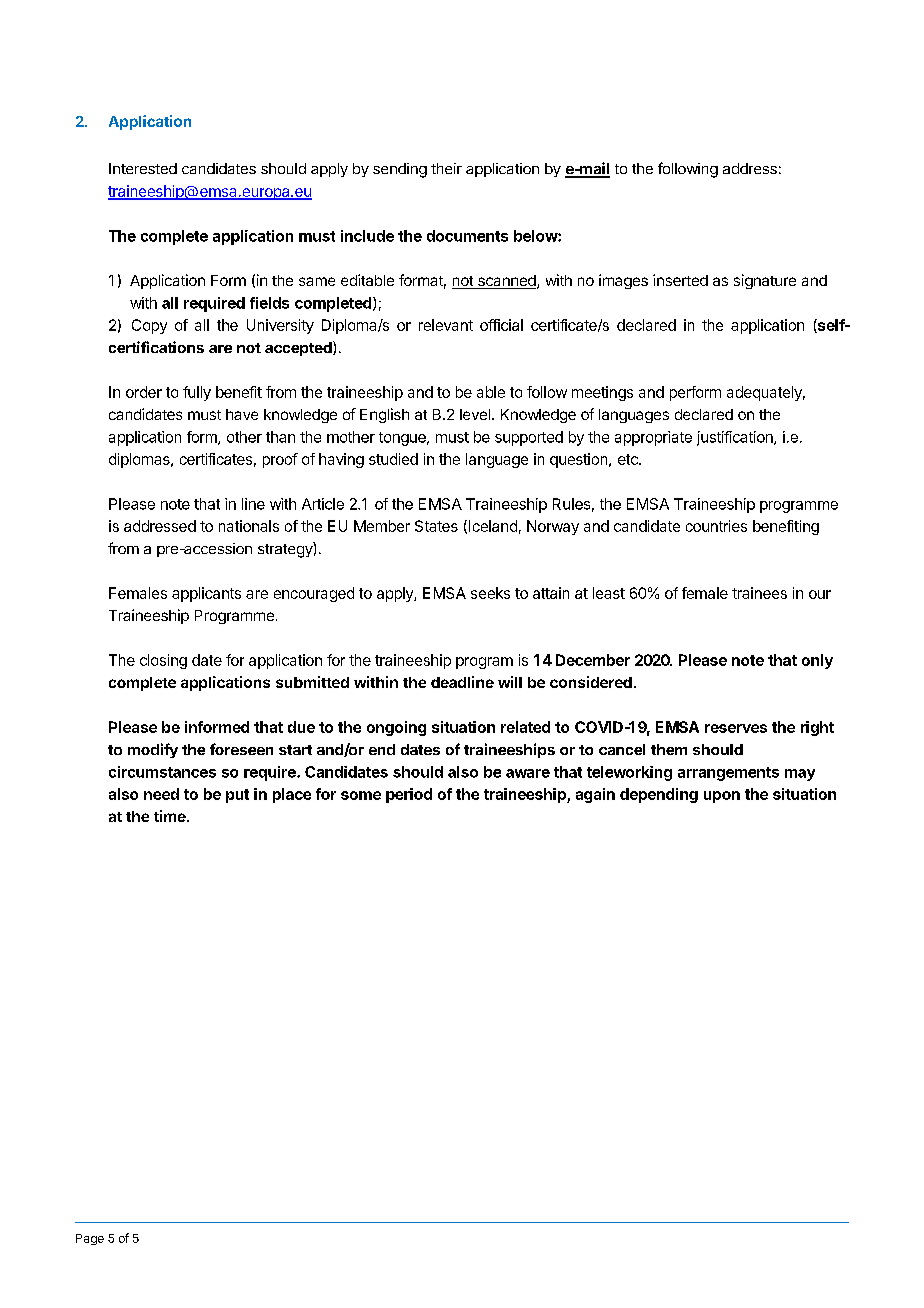 The height and width of the screenshot is (1308, 924). Describe the element at coordinates (722, 797) in the screenshot. I see `upon` at that location.
